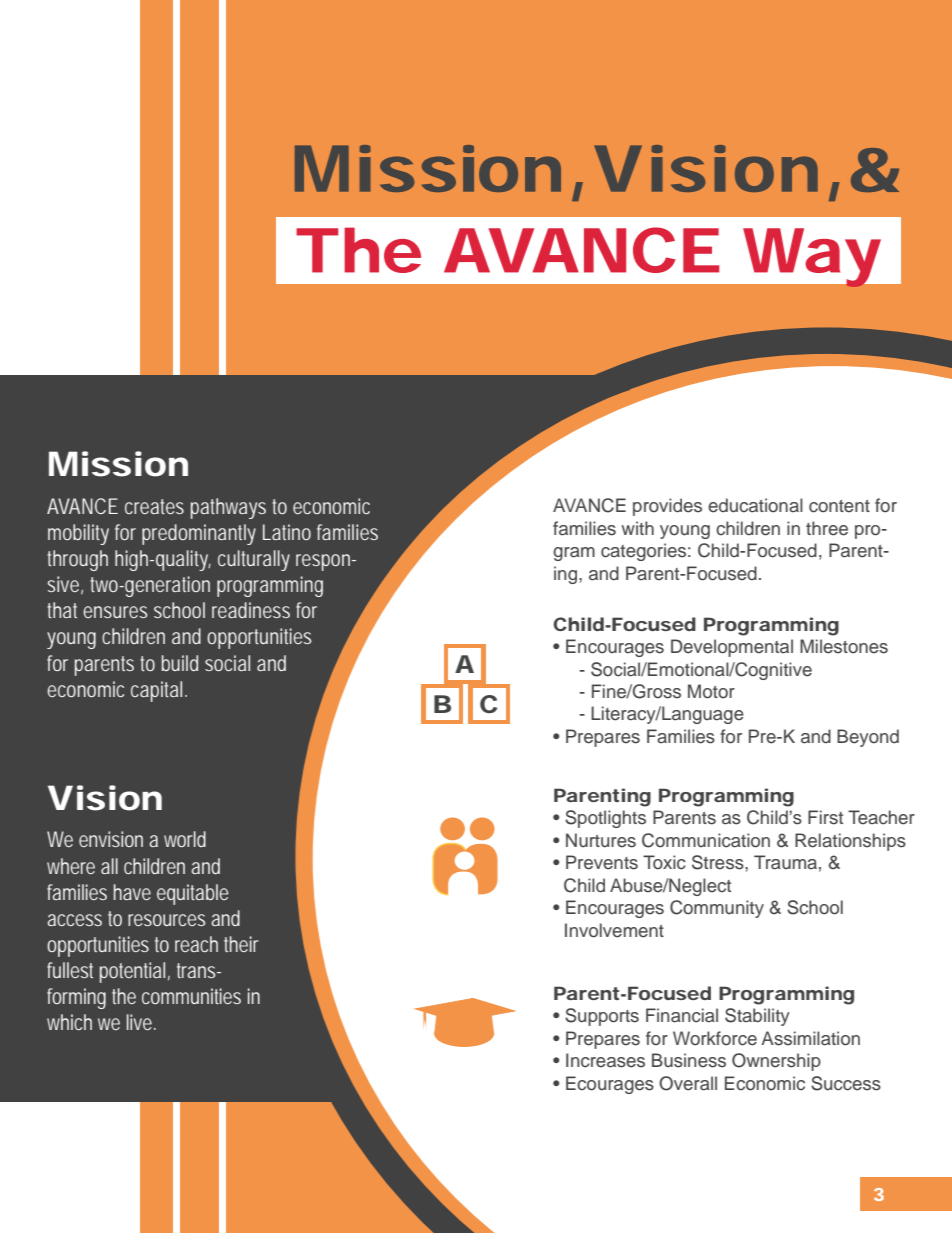 This screenshot has width=952, height=1233. Describe the element at coordinates (141, 1022) in the screenshot. I see `live` at that location.
